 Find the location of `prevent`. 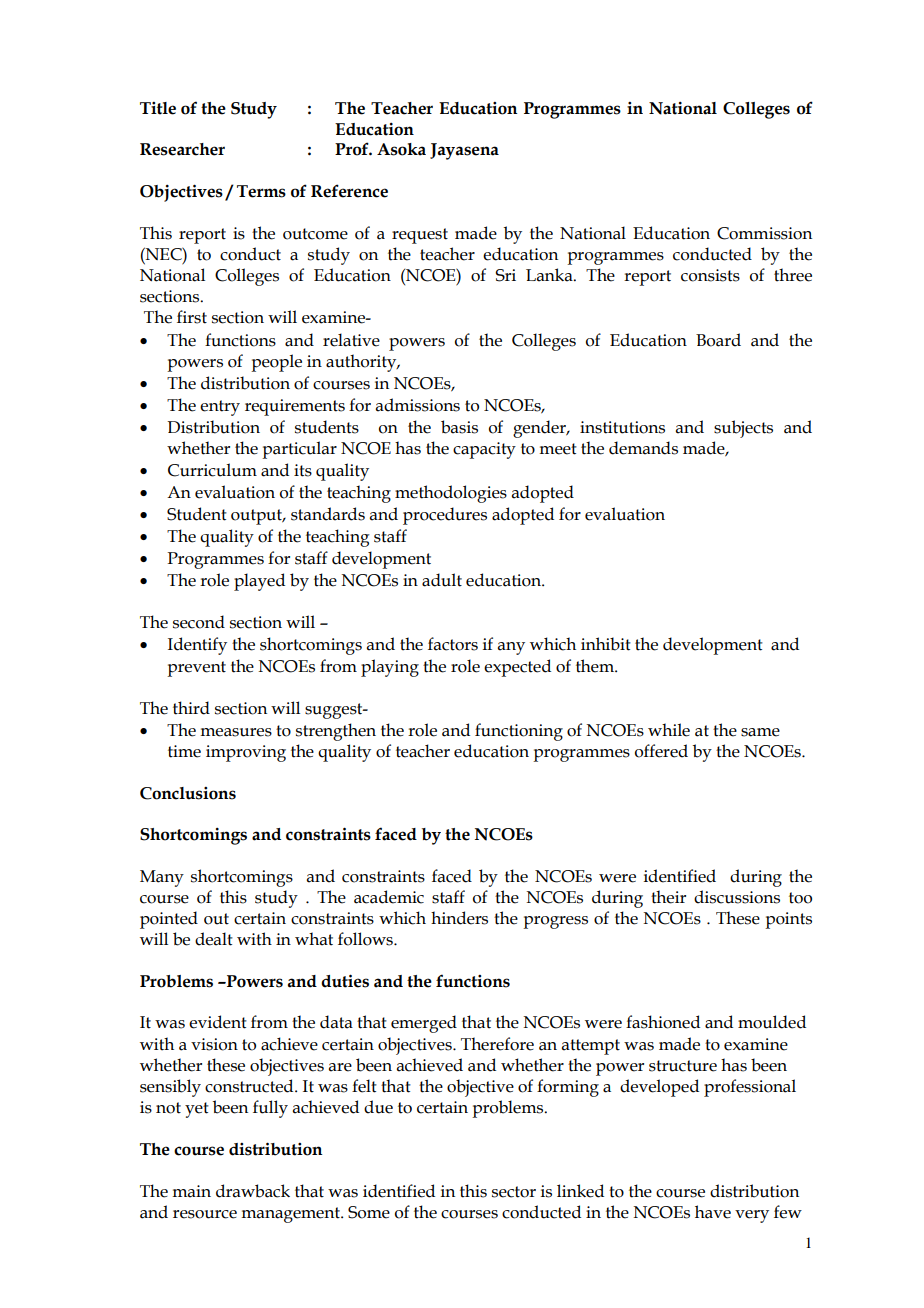

prevent is located at coordinates (196, 669).
